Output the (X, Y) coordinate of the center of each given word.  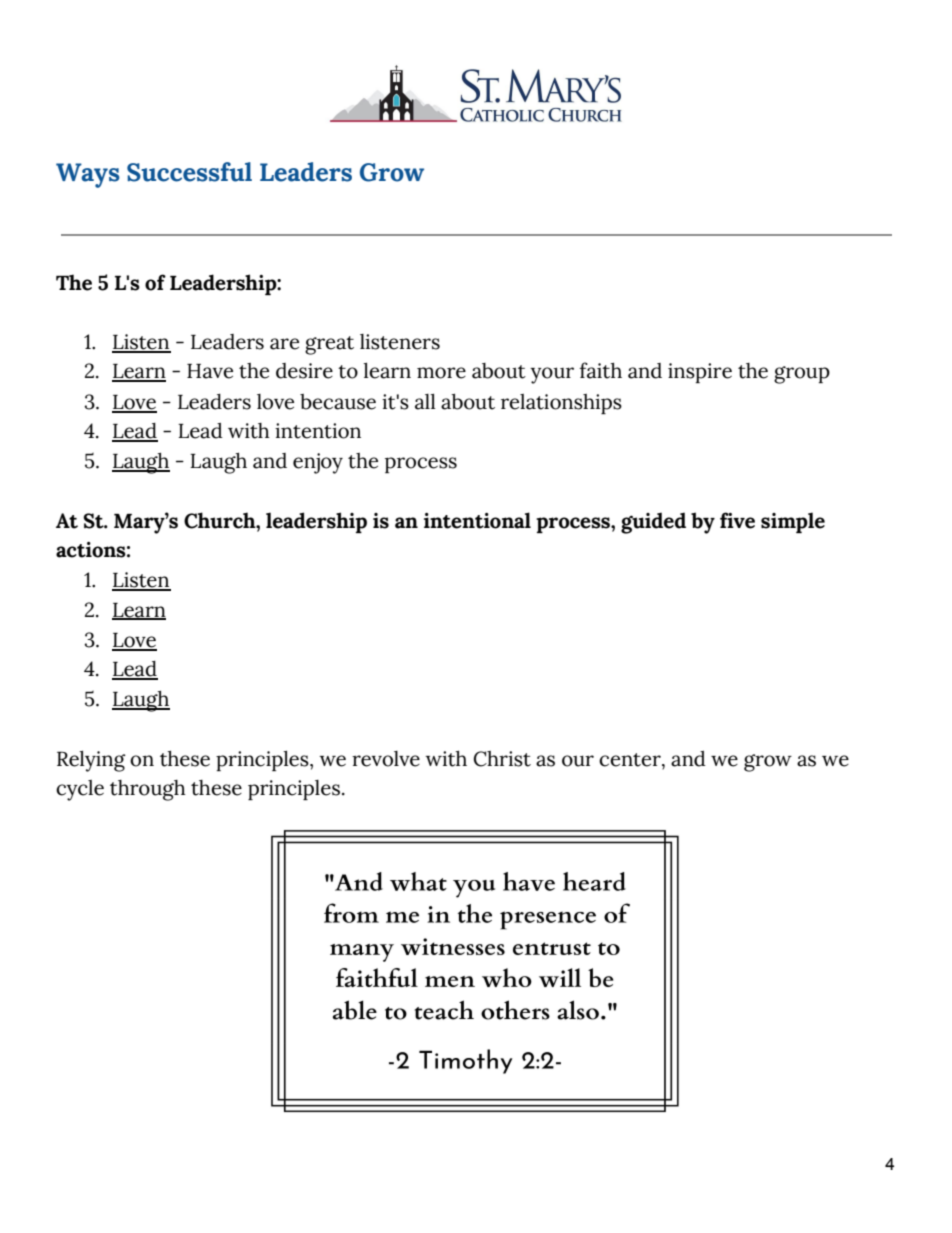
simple (793, 522)
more (441, 373)
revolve (386, 759)
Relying (91, 761)
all (425, 401)
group (802, 375)
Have (210, 371)
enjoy (318, 463)
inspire (700, 373)
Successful (189, 172)
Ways (88, 175)
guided (653, 523)
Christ (502, 759)
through (148, 790)
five (737, 520)
